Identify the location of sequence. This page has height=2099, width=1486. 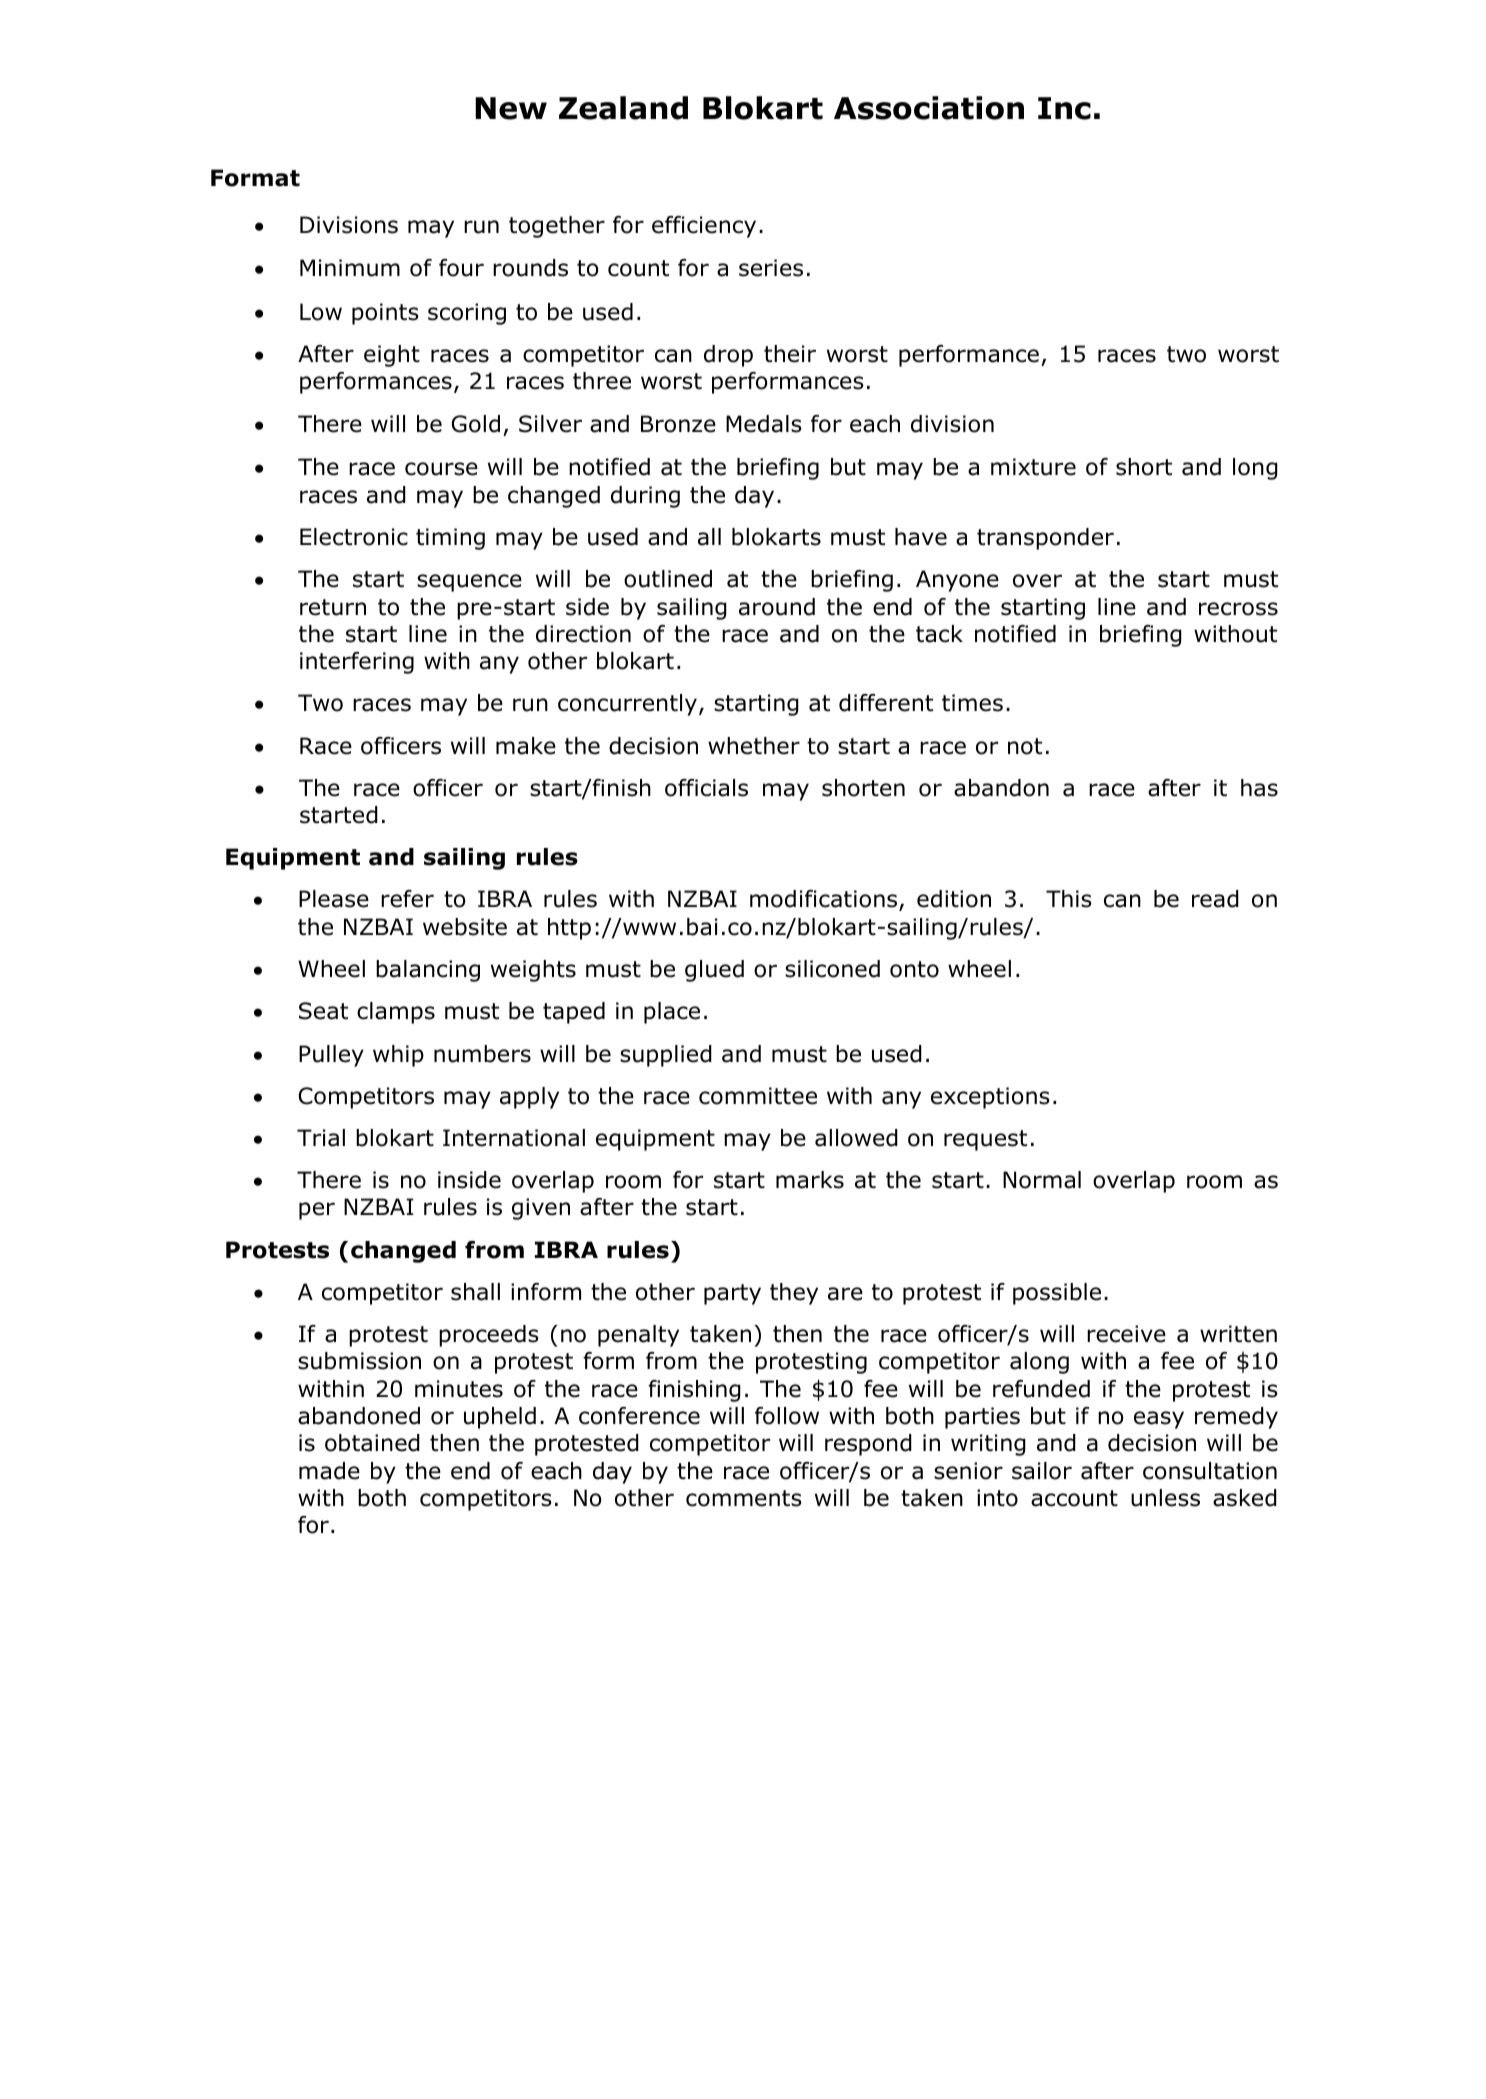
(469, 583).
